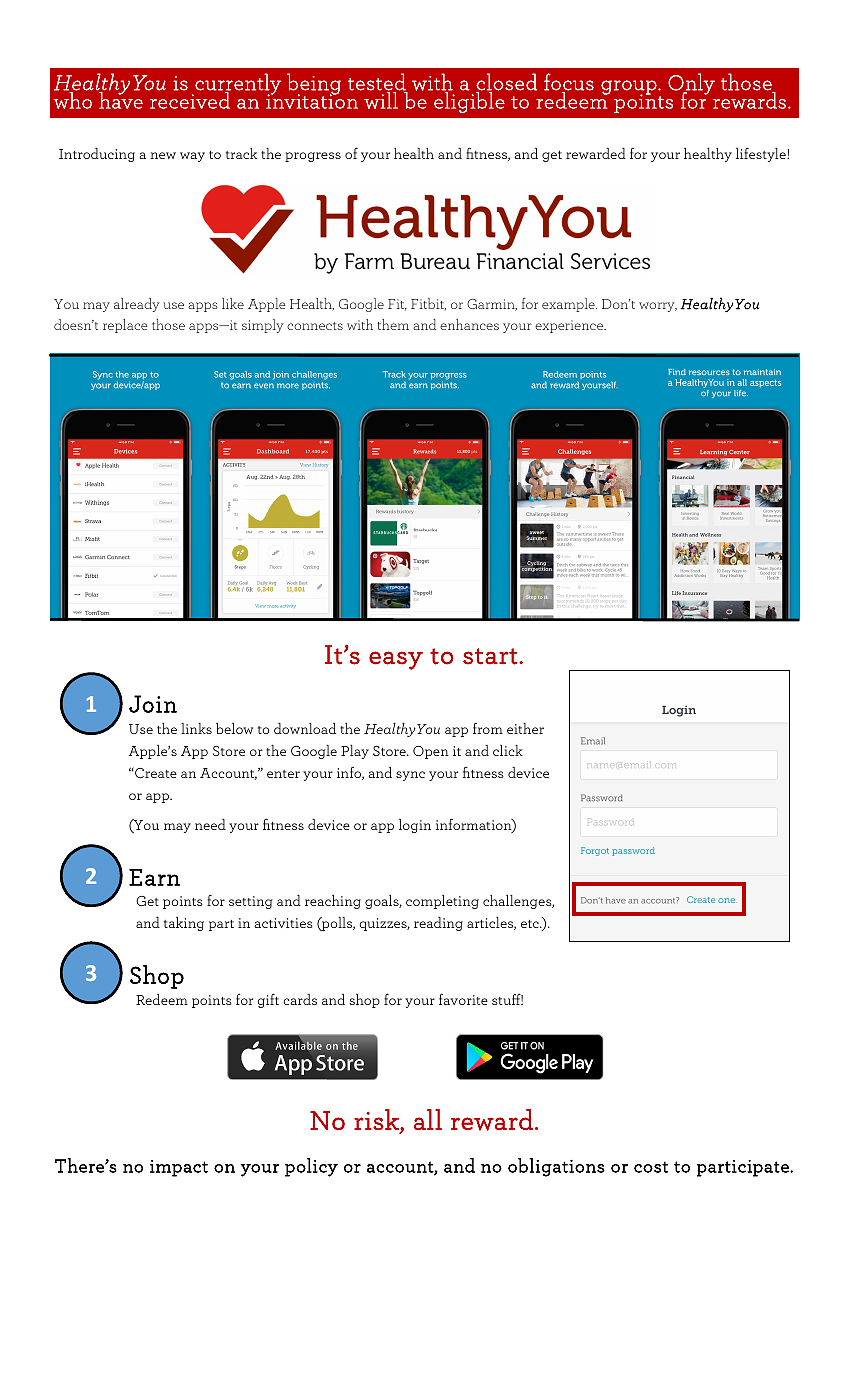  Describe the element at coordinates (154, 877) in the screenshot. I see `Earn` at that location.
